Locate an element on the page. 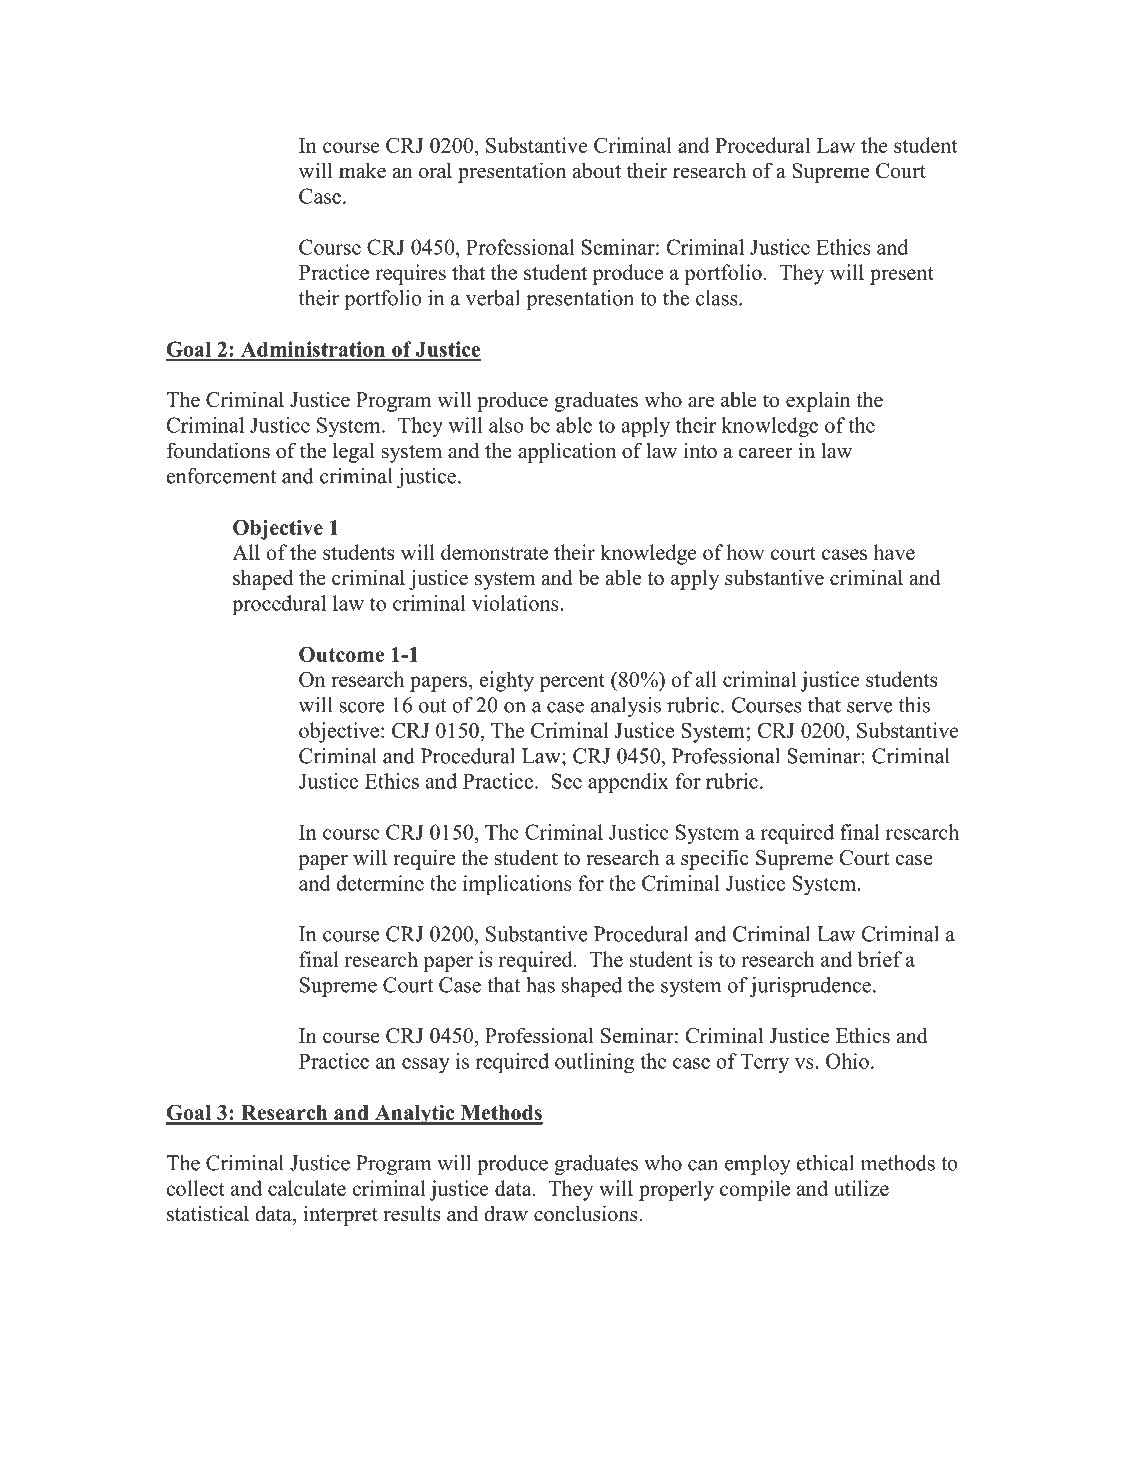  about is located at coordinates (597, 170).
